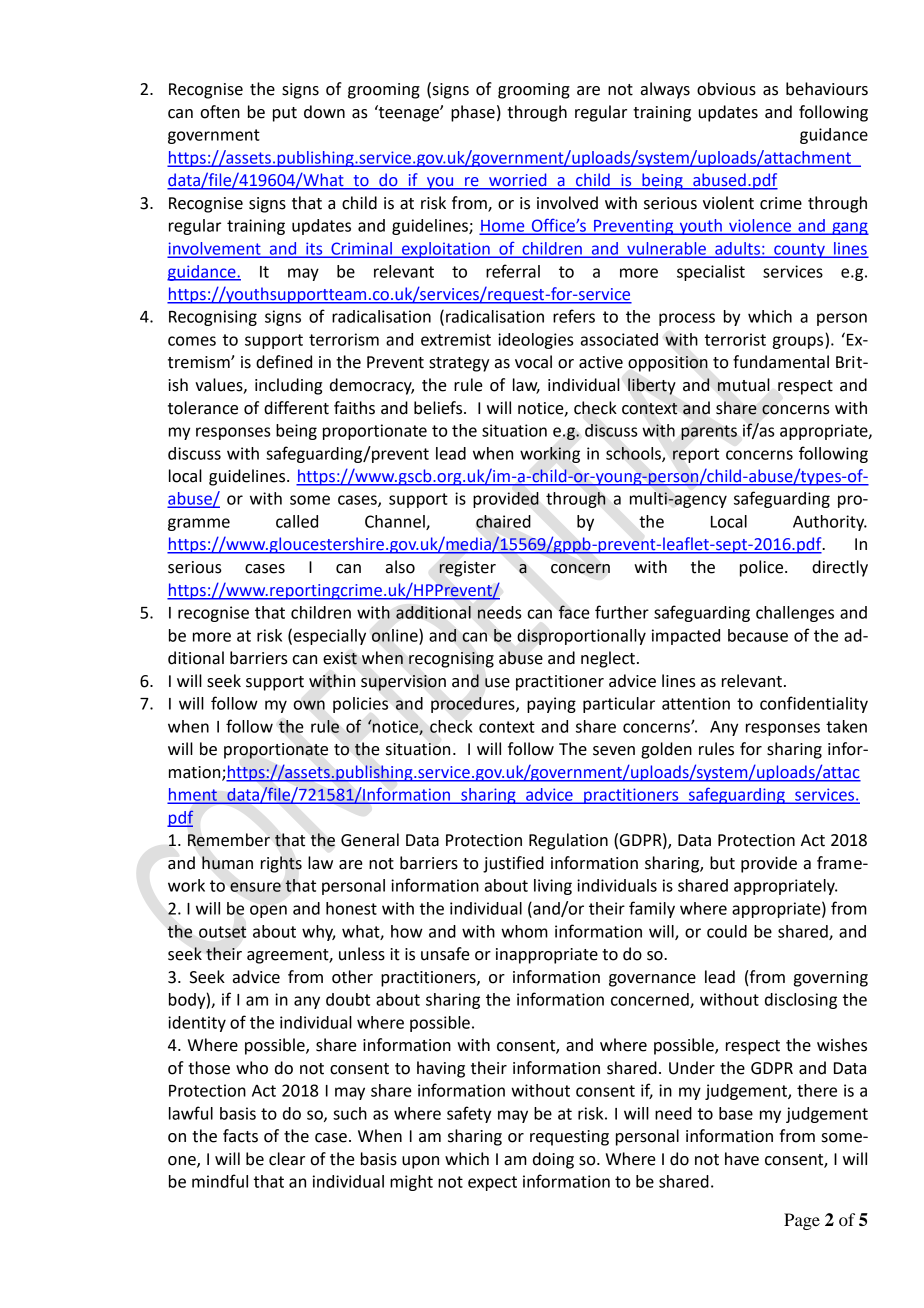  What do you see at coordinates (285, 114) in the document?
I see `put` at bounding box center [285, 114].
